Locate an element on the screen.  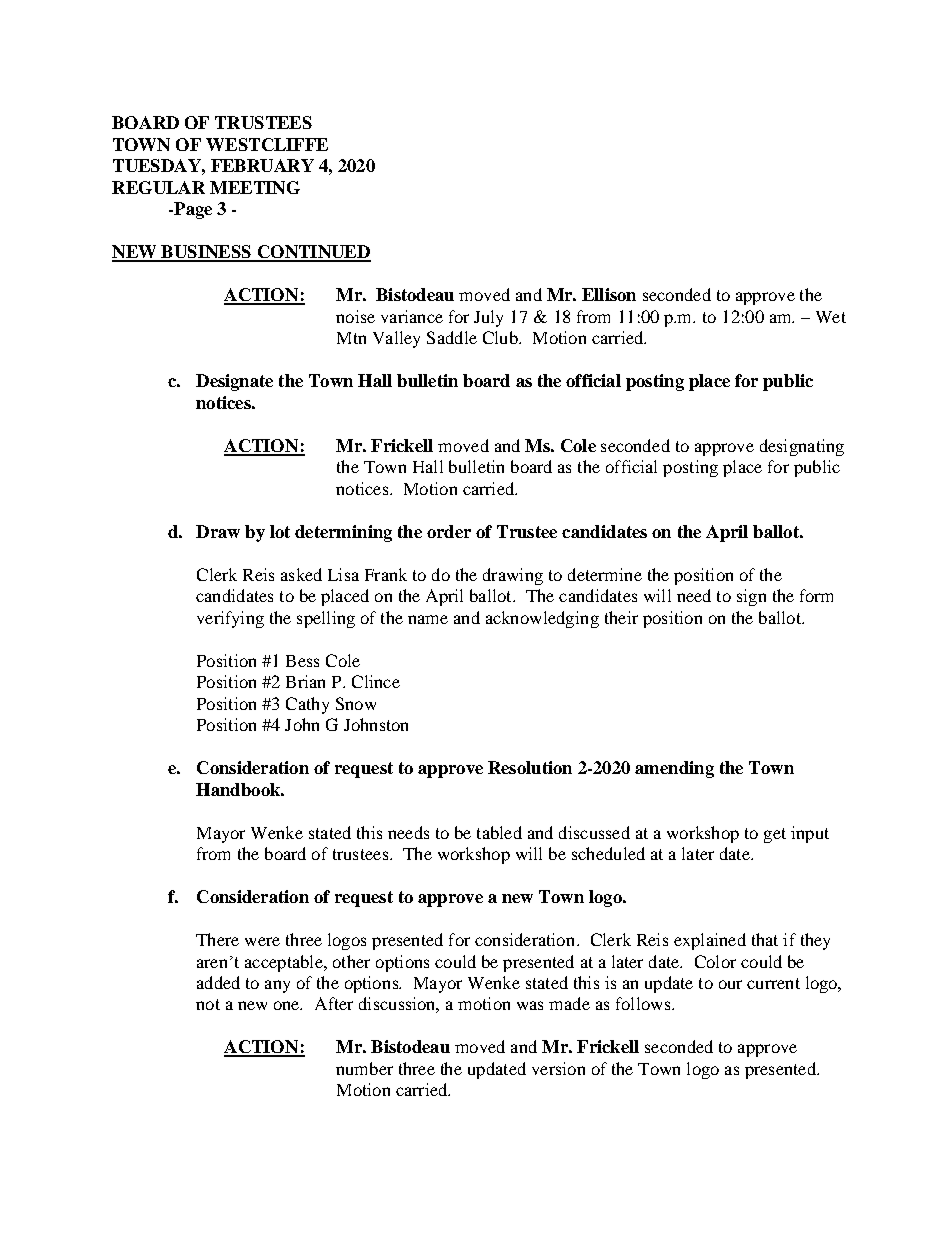
our is located at coordinates (730, 984).
